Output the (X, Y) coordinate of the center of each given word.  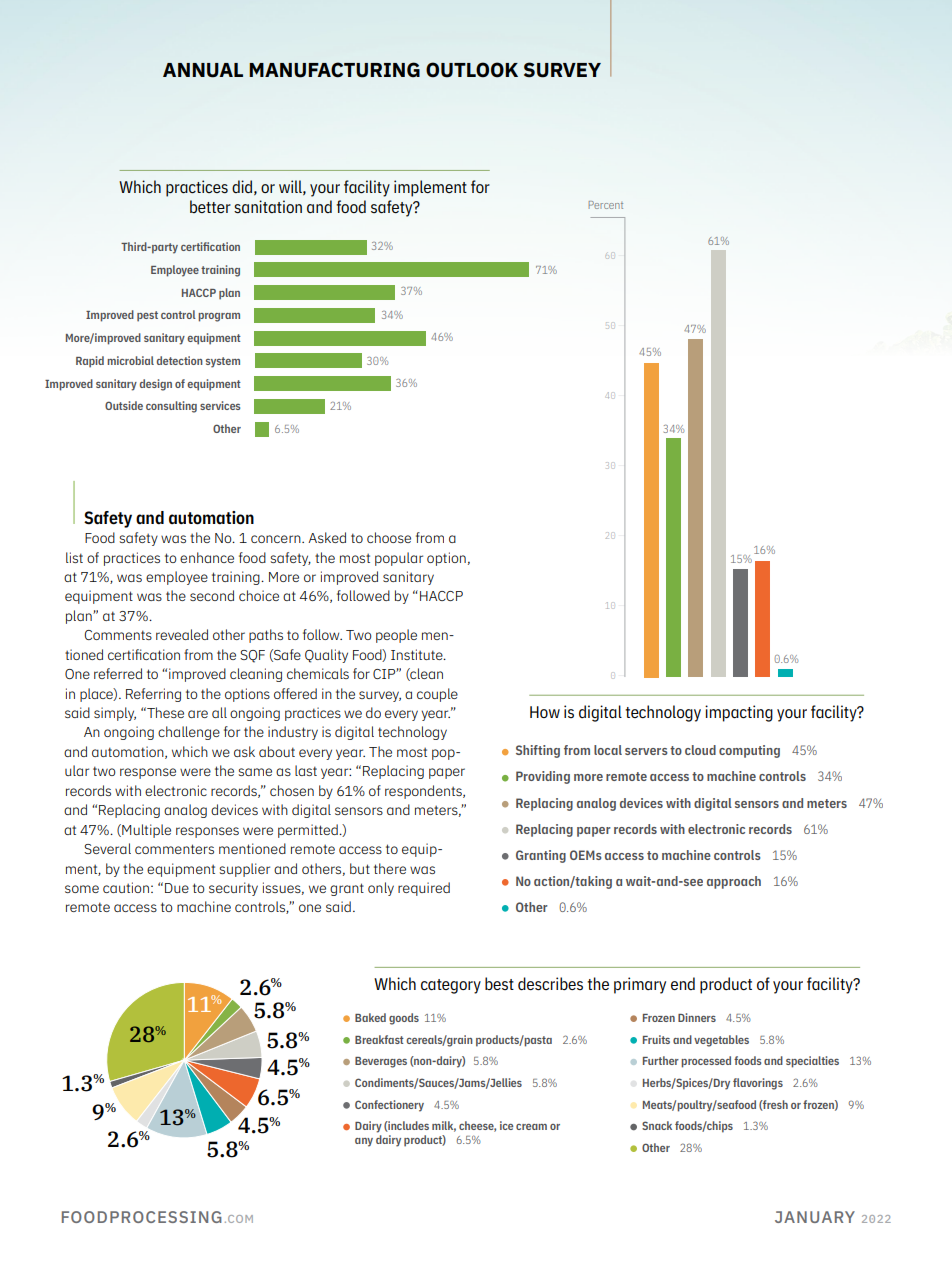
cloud (700, 750)
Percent (606, 205)
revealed (182, 634)
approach (734, 882)
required (424, 889)
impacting (739, 713)
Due (177, 888)
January (815, 1217)
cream (531, 1127)
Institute (418, 654)
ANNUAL (203, 70)
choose (389, 537)
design (156, 385)
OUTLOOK (472, 70)
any (364, 1142)
